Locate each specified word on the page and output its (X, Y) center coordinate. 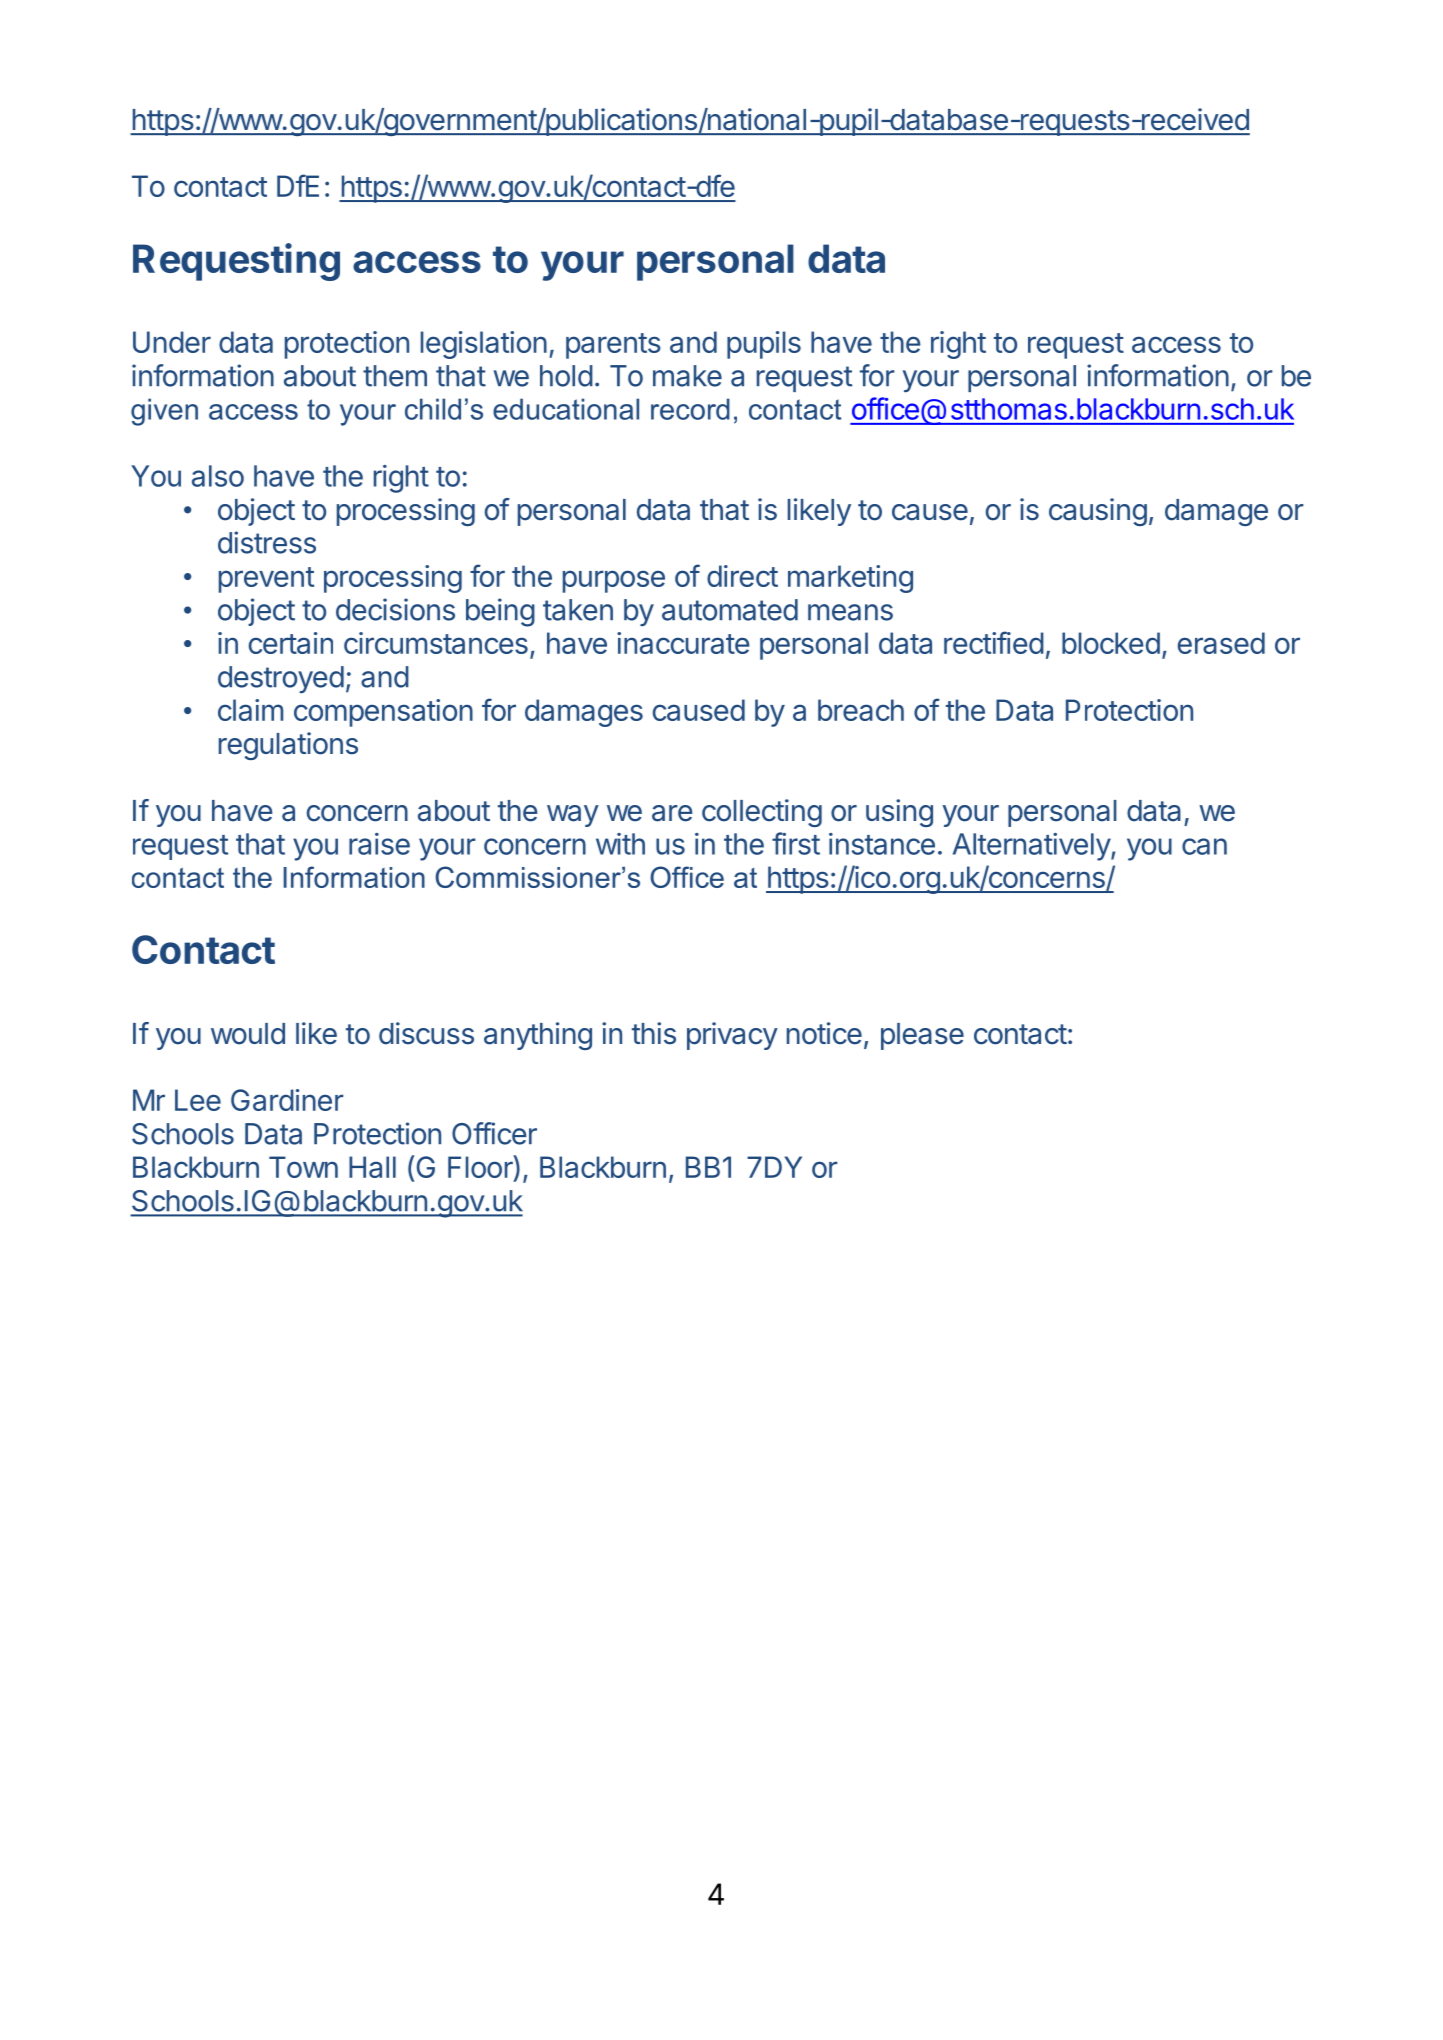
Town (303, 1167)
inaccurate (683, 643)
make (687, 376)
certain (291, 643)
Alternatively (1032, 847)
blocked (1111, 643)
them (395, 376)
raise (379, 844)
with (620, 844)
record (690, 409)
